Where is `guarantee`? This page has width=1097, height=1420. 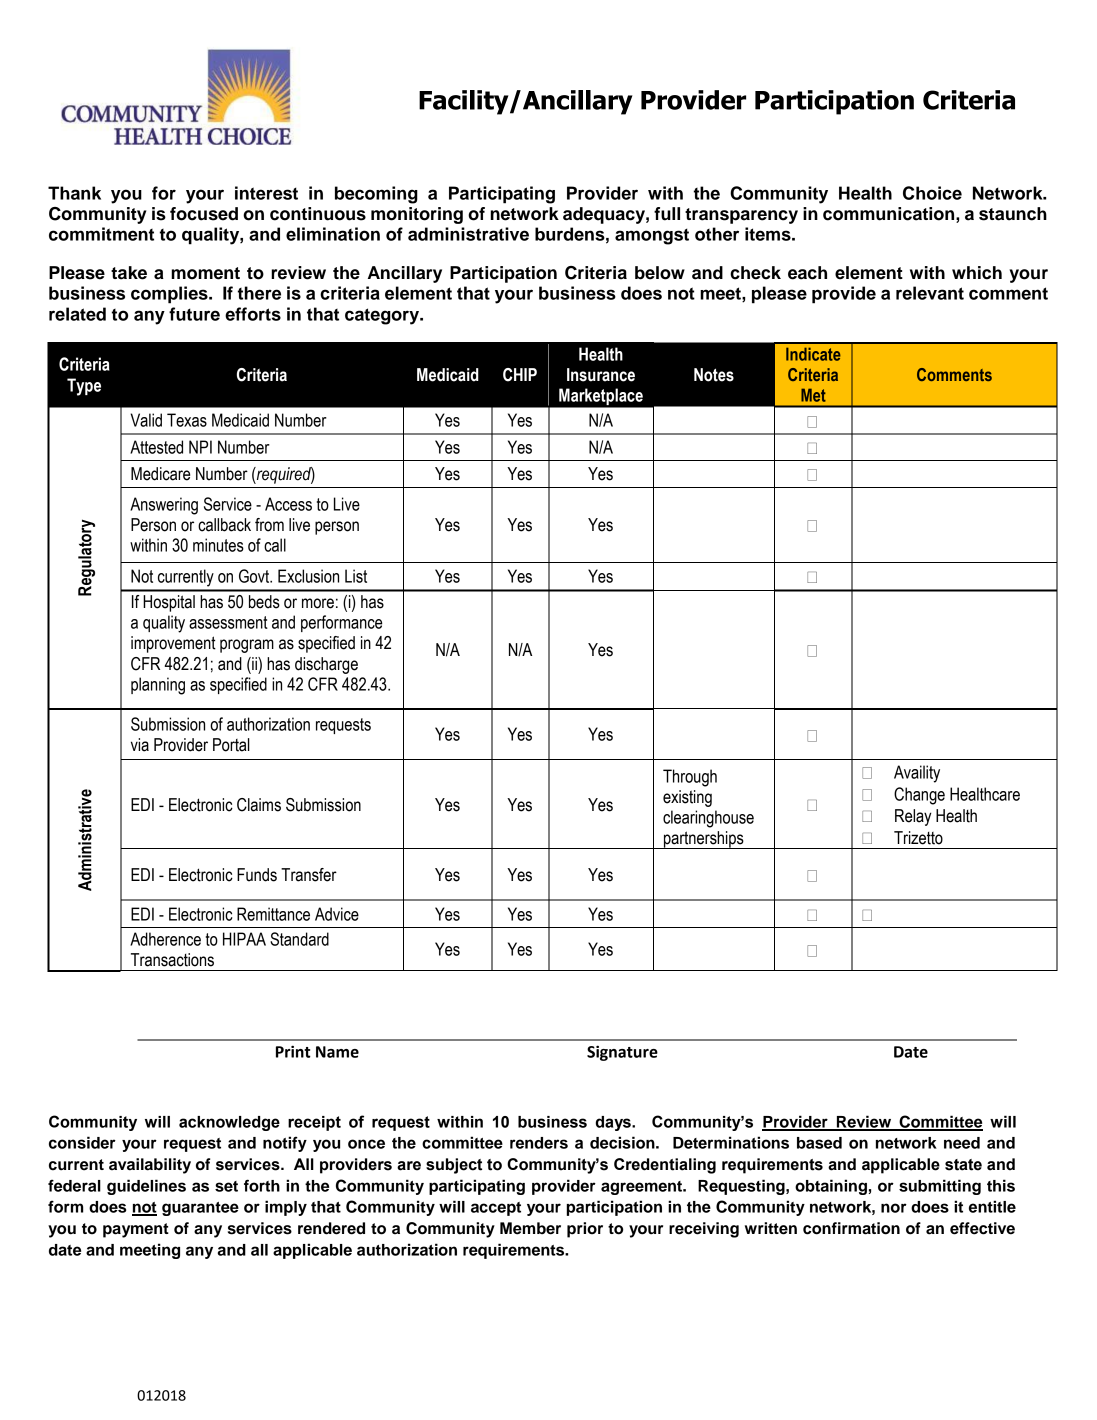
guarantee is located at coordinates (200, 1209).
